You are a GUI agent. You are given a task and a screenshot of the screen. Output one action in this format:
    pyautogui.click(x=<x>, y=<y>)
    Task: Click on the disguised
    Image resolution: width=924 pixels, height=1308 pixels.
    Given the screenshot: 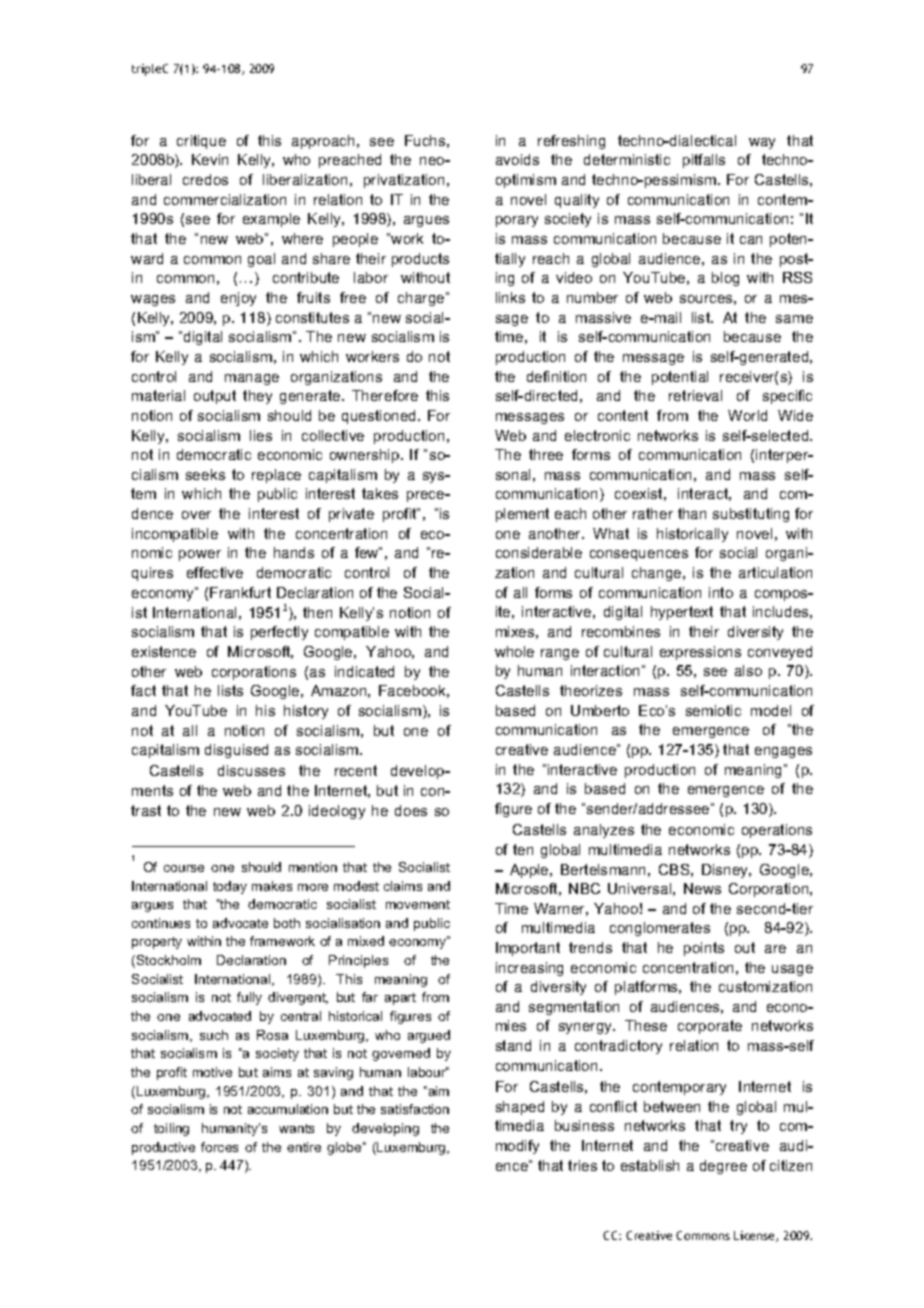 What is the action you would take?
    pyautogui.click(x=236, y=751)
